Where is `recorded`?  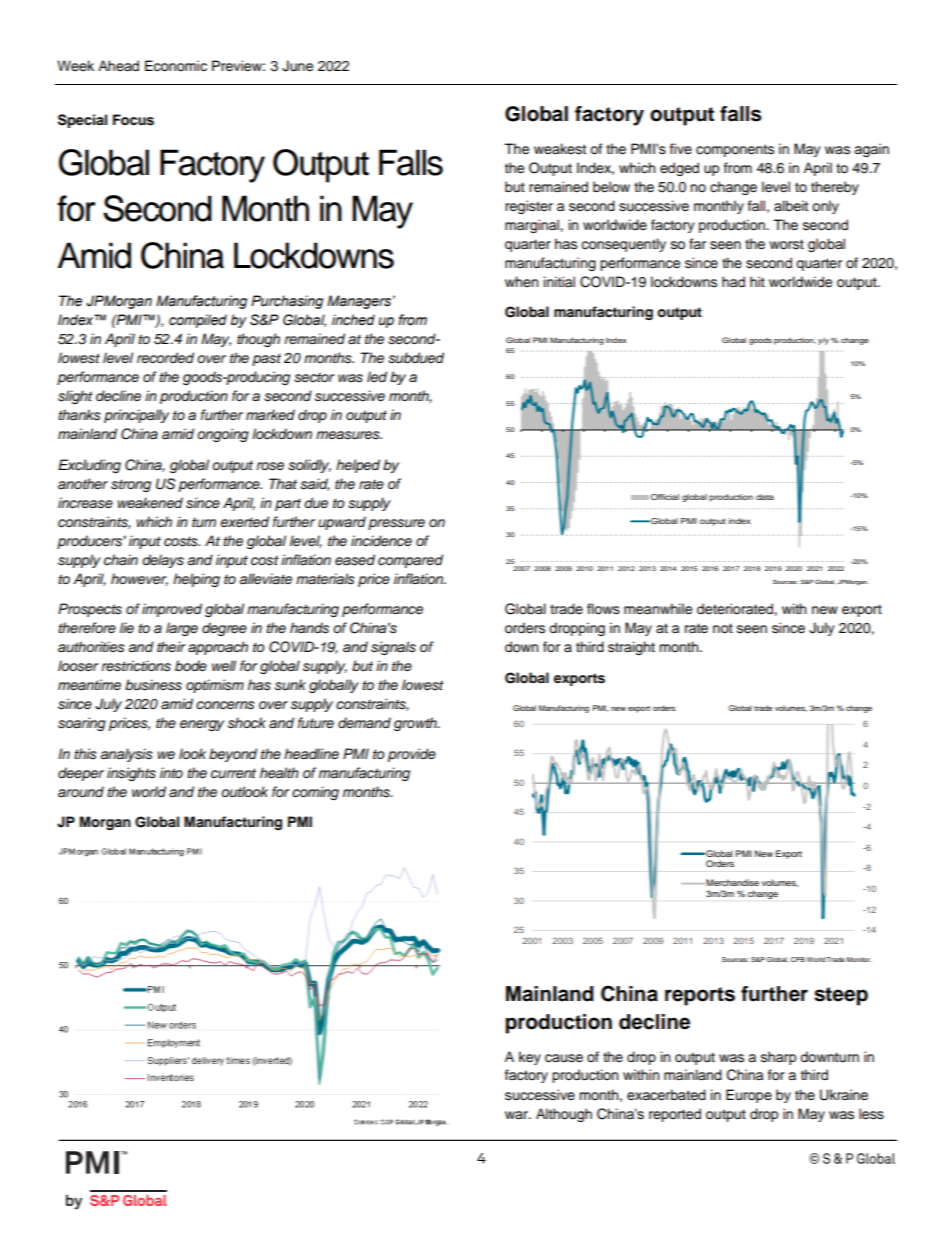 recorded is located at coordinates (165, 358).
